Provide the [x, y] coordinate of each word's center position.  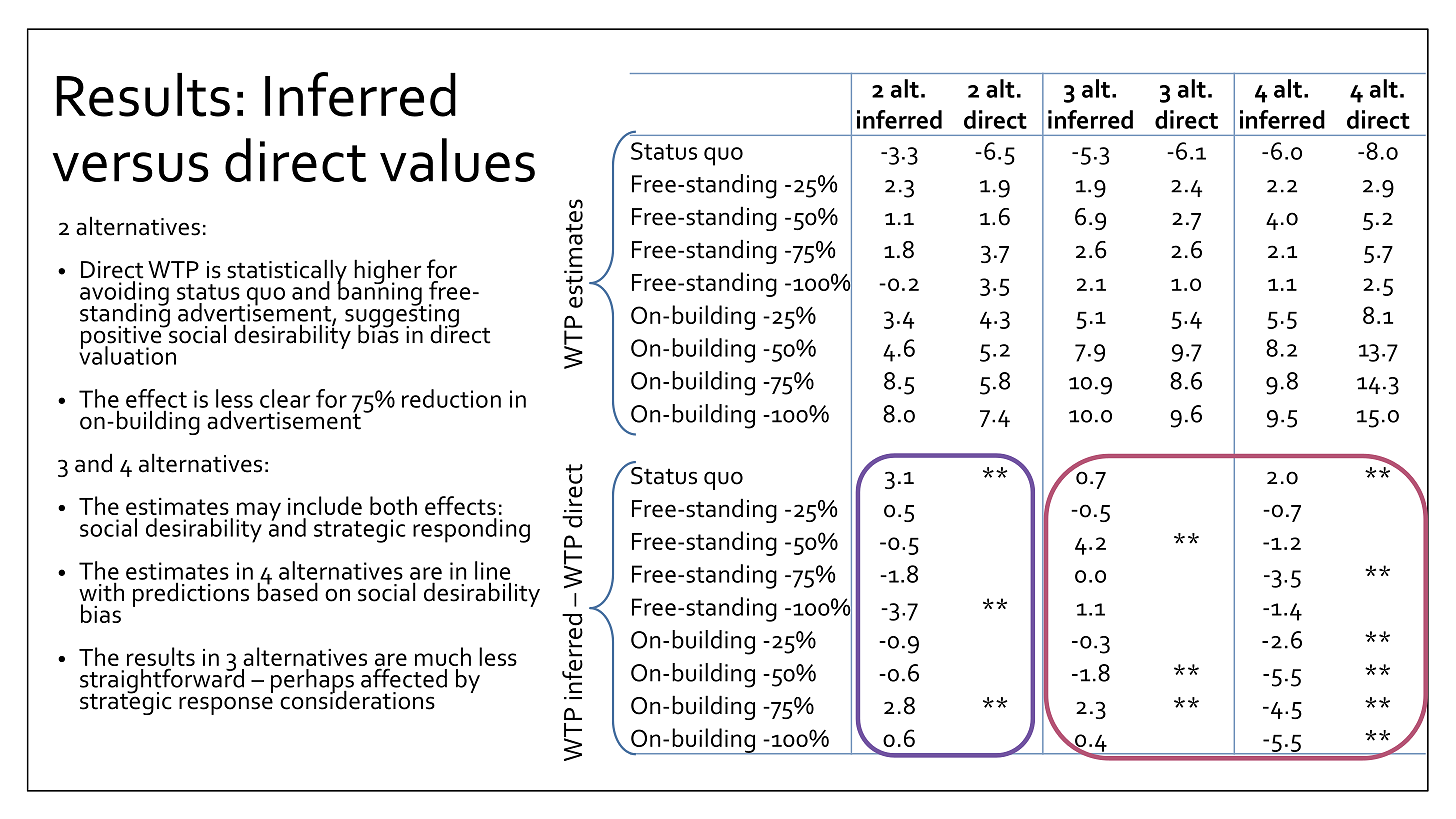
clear [285, 398]
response [226, 705]
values [457, 160]
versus [131, 167]
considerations [357, 699]
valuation [127, 354]
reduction [451, 398]
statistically [287, 272]
